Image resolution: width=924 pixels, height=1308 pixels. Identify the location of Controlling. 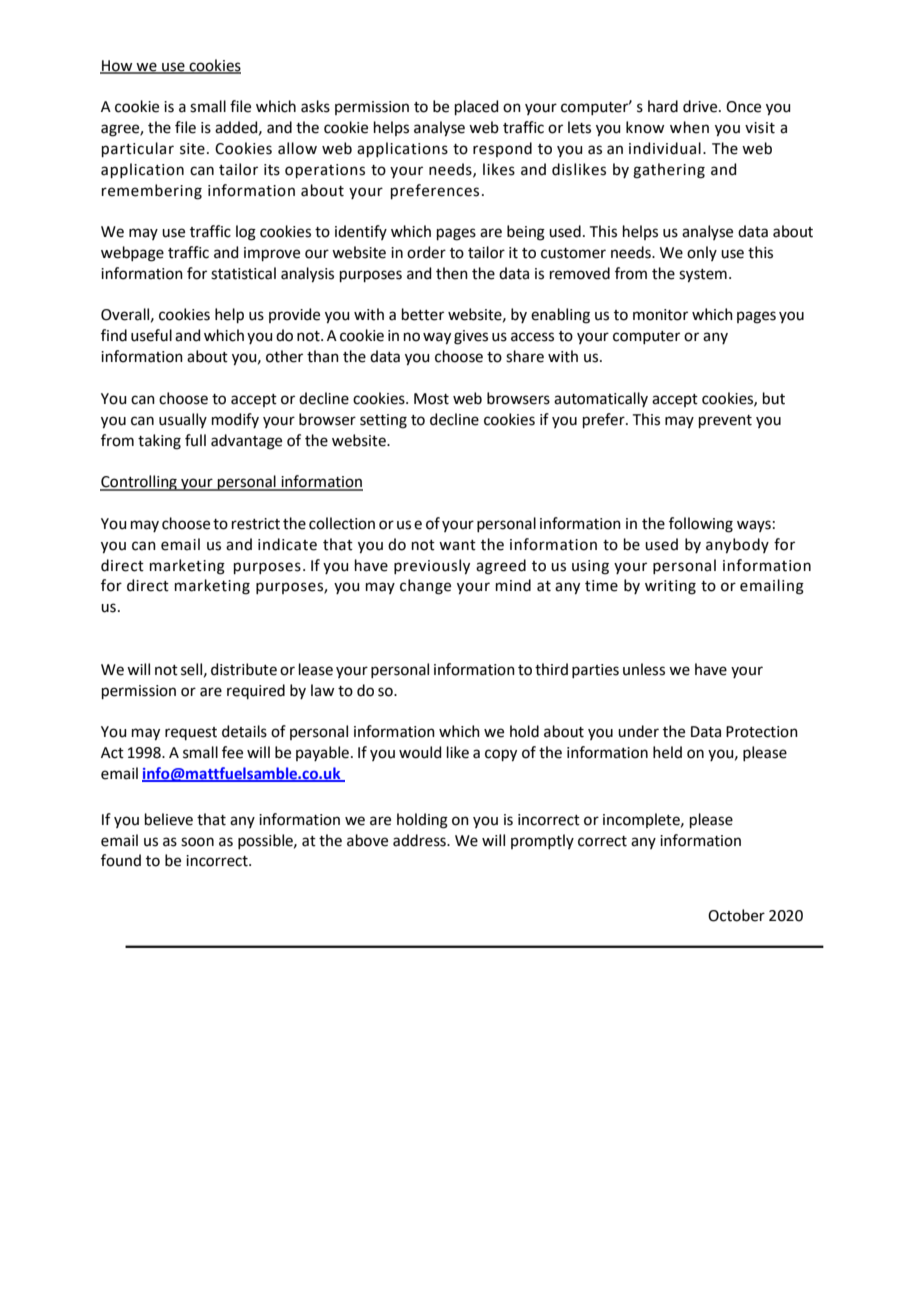
(139, 483).
